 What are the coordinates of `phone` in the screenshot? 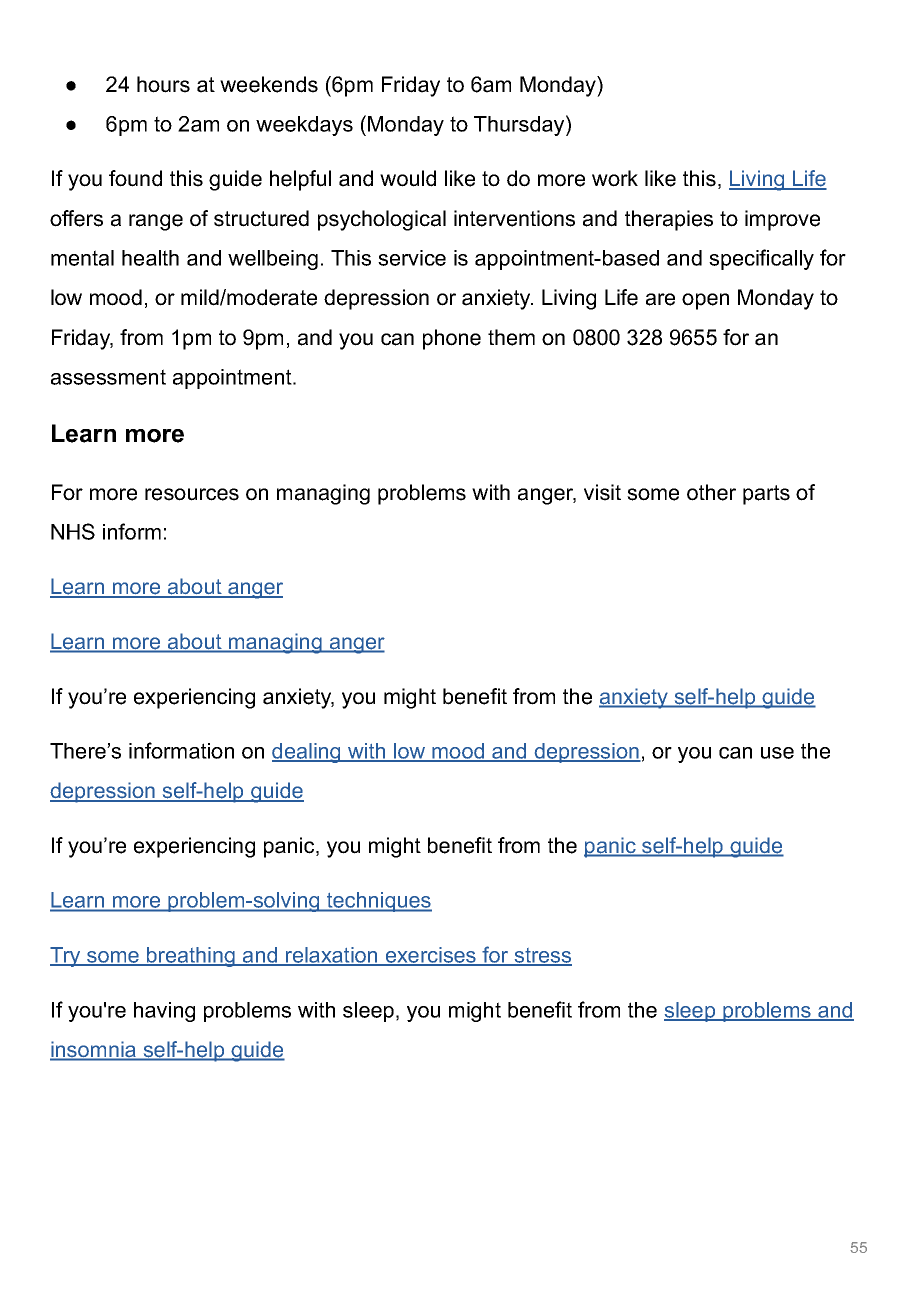 It's located at (452, 339).
